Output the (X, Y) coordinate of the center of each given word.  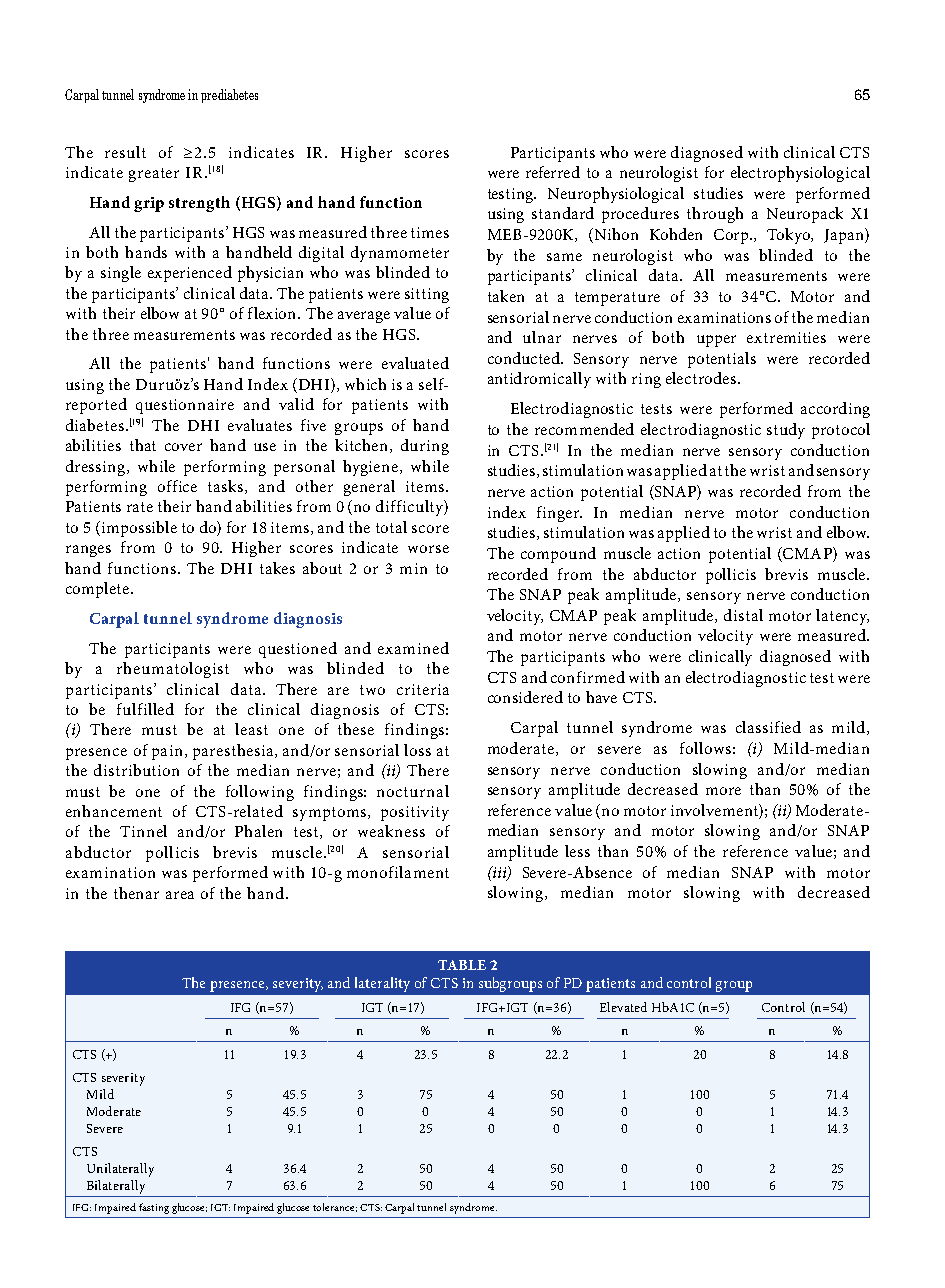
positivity (415, 813)
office (177, 486)
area (180, 895)
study (786, 431)
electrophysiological (800, 174)
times (430, 232)
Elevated (623, 1007)
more (723, 791)
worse (428, 549)
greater (154, 175)
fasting (154, 1208)
